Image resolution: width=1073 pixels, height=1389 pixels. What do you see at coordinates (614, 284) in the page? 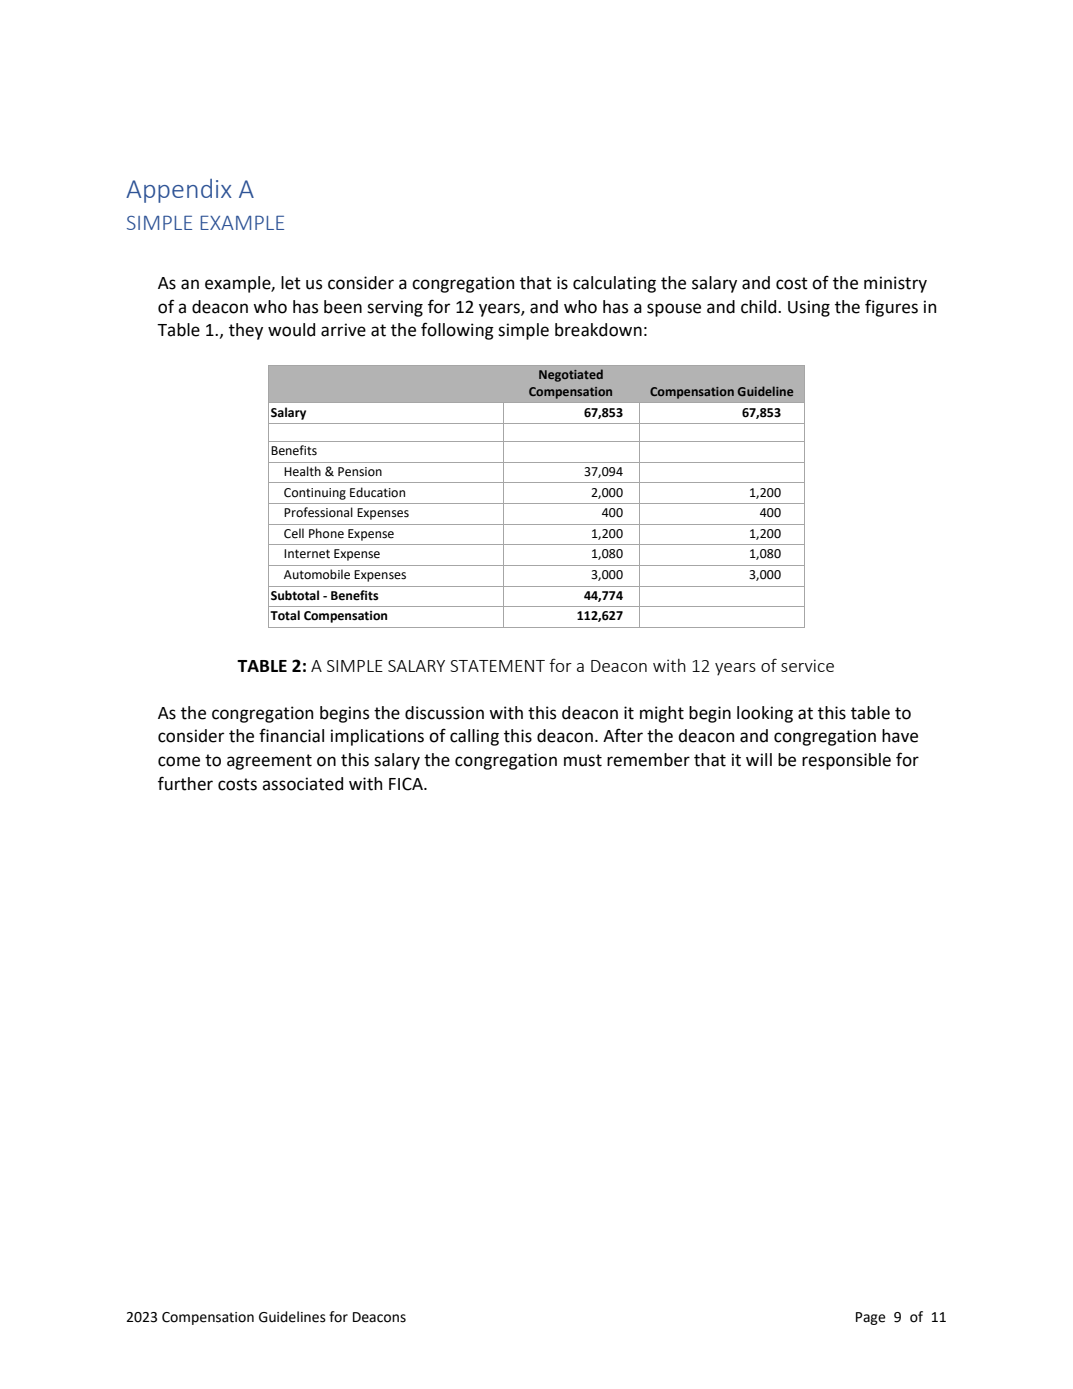
I see `calculating` at bounding box center [614, 284].
